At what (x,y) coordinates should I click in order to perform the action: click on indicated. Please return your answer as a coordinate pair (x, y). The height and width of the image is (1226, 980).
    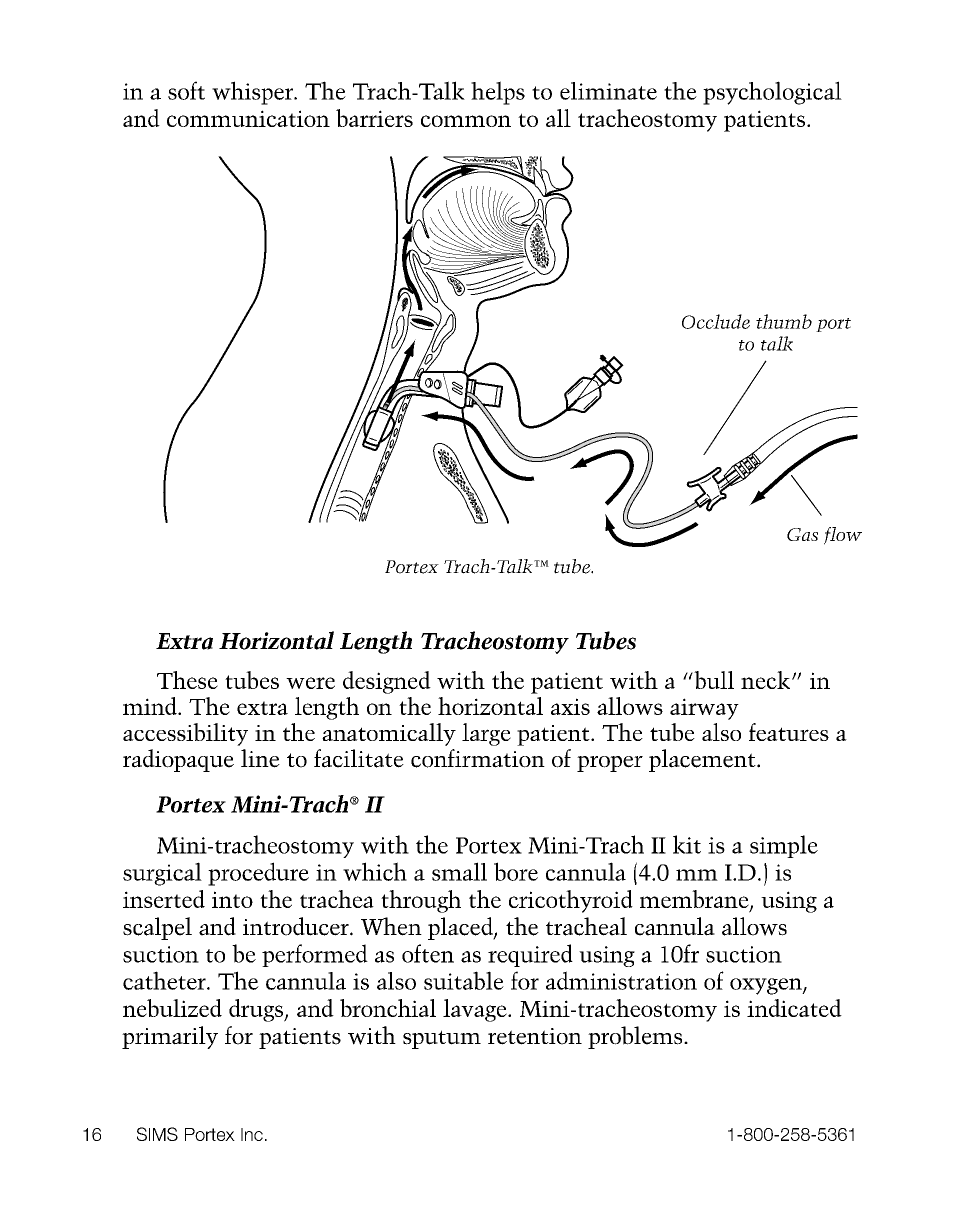
    Looking at the image, I should click on (794, 1008).
